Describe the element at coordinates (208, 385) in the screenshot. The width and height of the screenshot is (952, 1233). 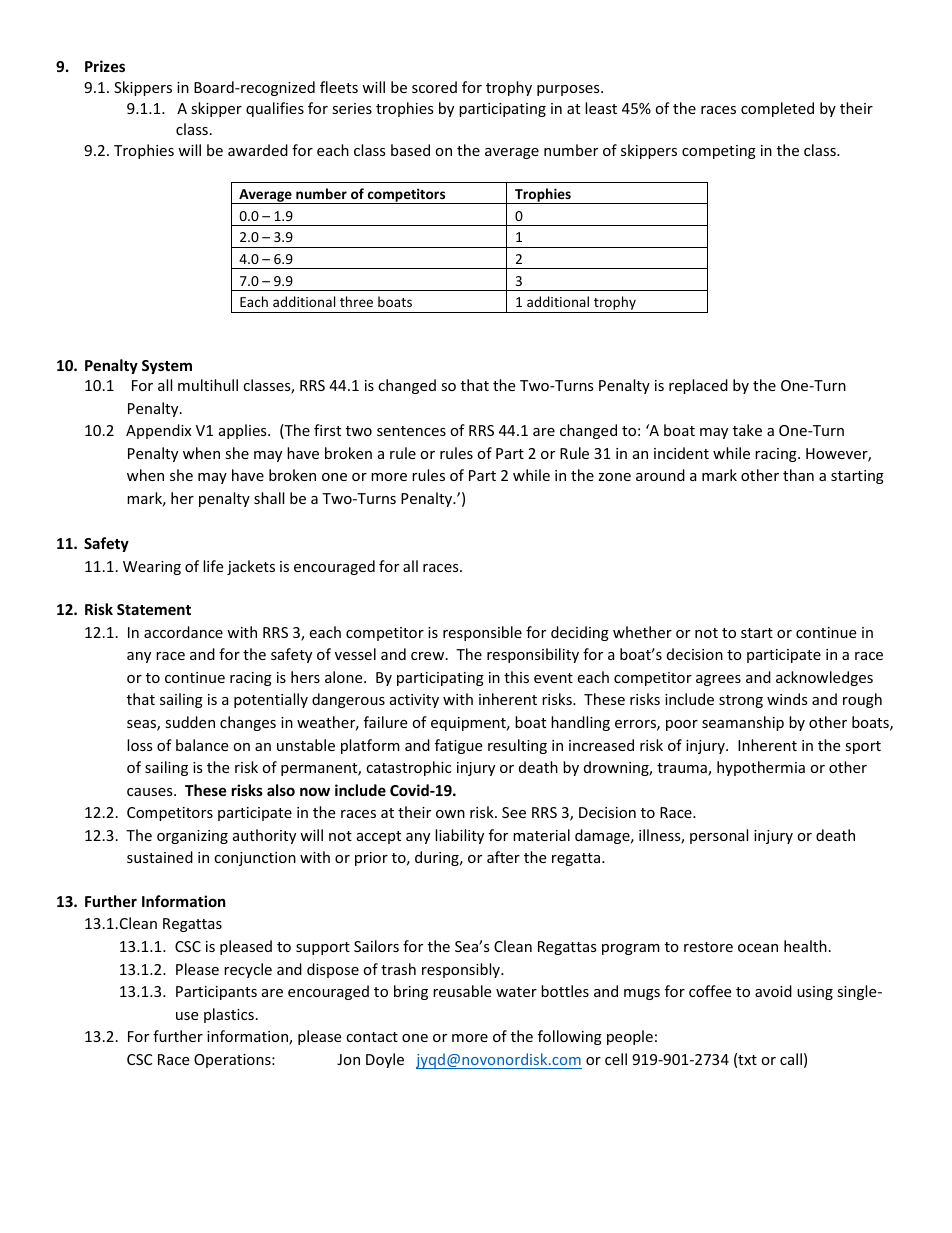
I see `multihull` at that location.
